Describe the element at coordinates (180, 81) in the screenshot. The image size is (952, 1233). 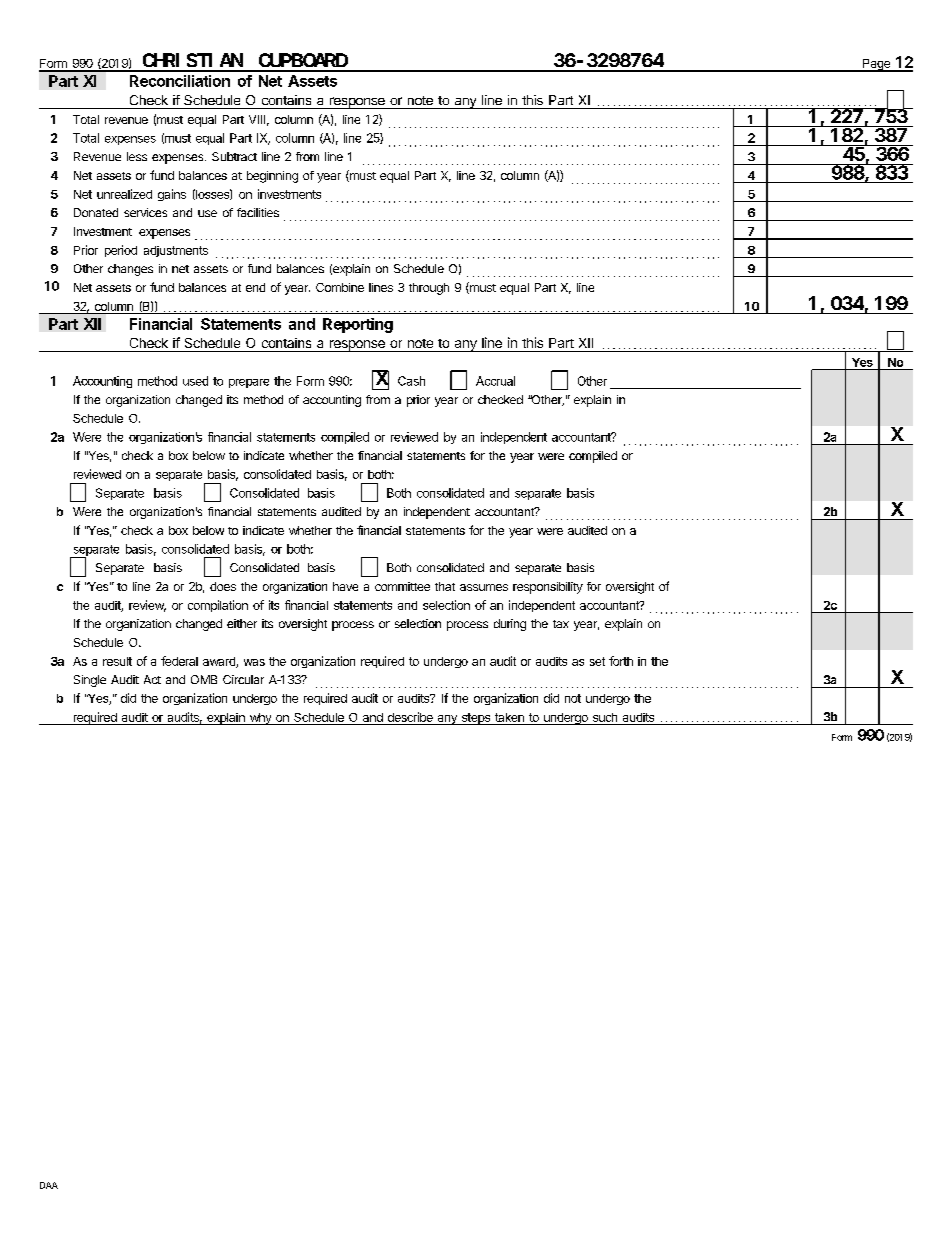
I see `Reconciliation` at that location.
